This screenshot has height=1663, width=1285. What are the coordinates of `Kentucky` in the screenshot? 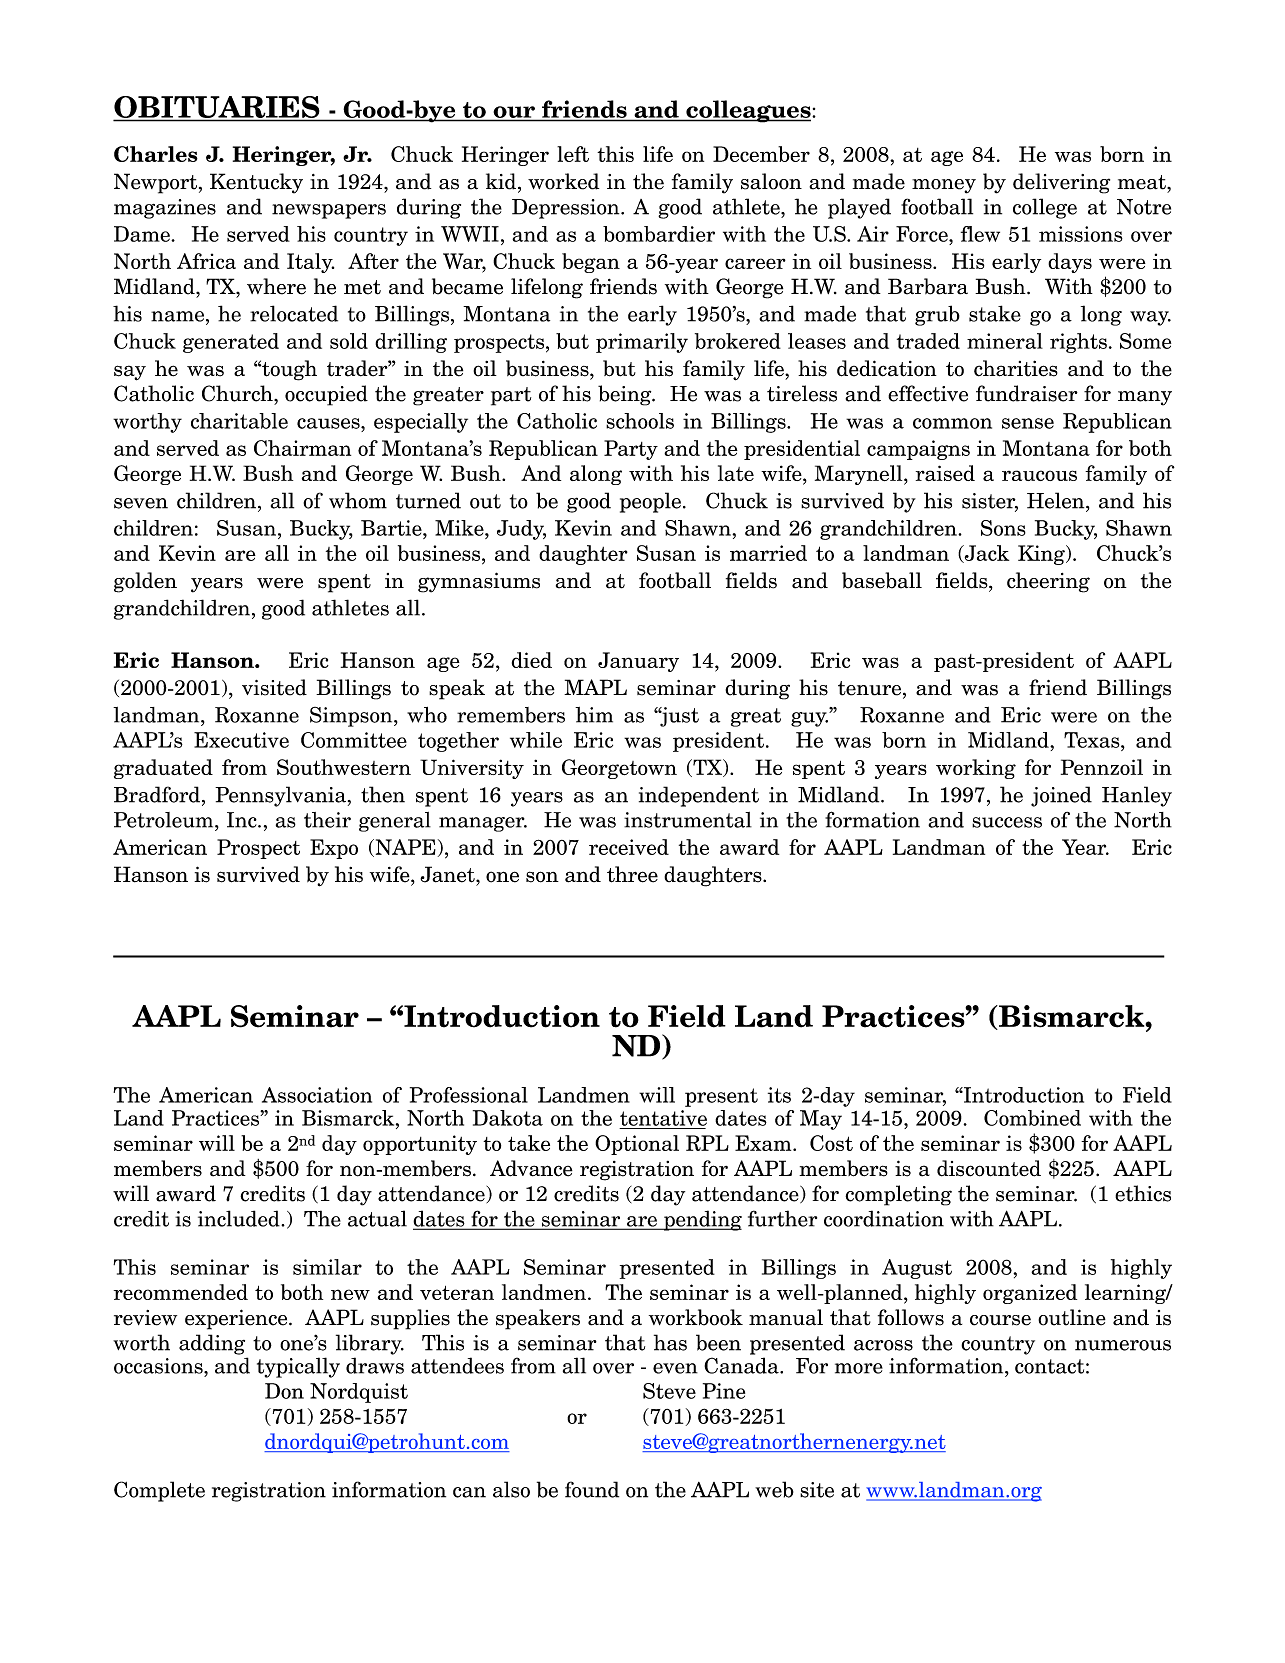 It's located at (256, 183).
